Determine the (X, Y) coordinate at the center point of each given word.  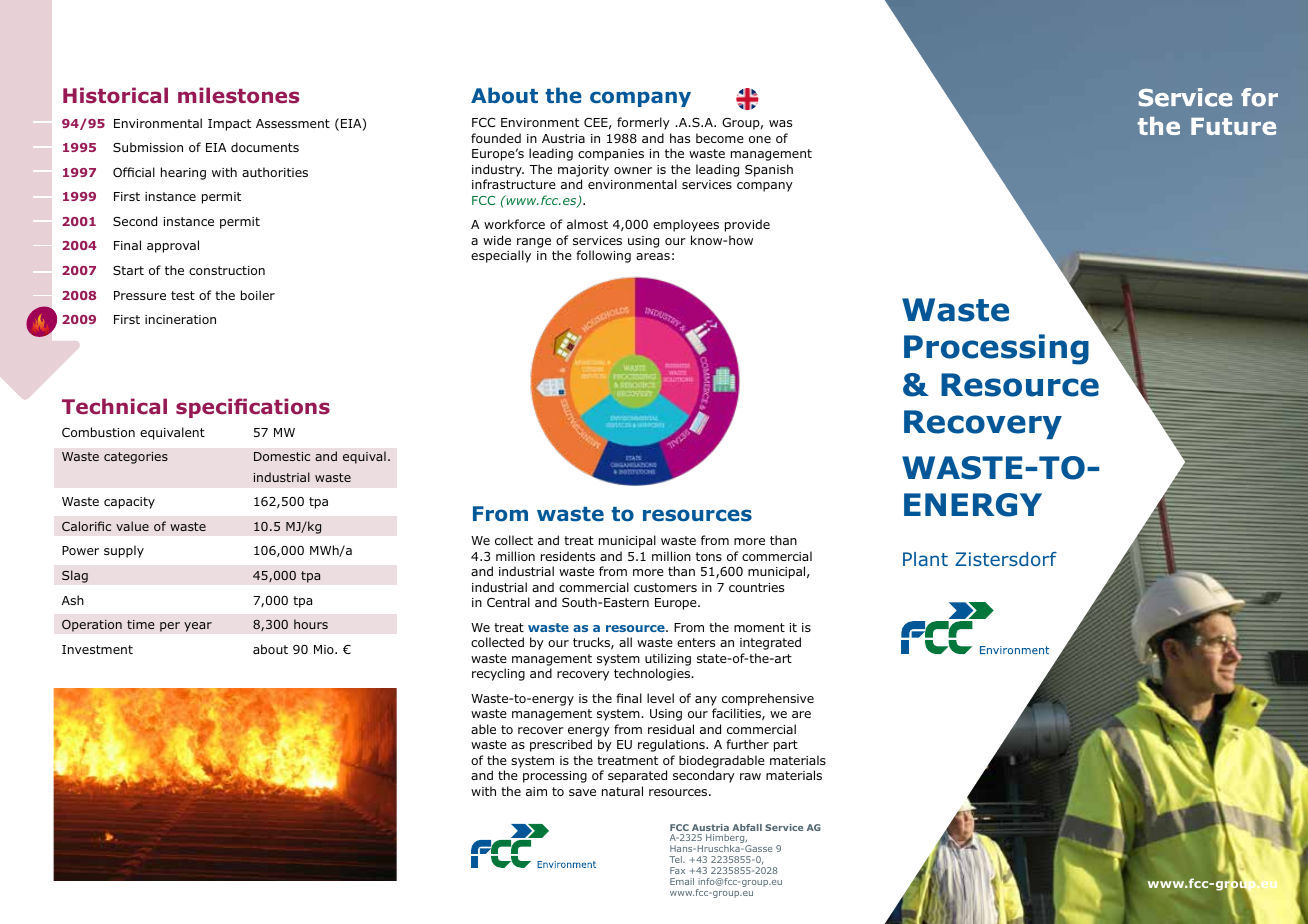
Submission (148, 147)
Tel (676, 859)
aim (536, 791)
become (720, 138)
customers (665, 587)
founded (496, 138)
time (141, 624)
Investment (97, 649)
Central (508, 602)
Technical (114, 406)
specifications (253, 408)
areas (653, 256)
